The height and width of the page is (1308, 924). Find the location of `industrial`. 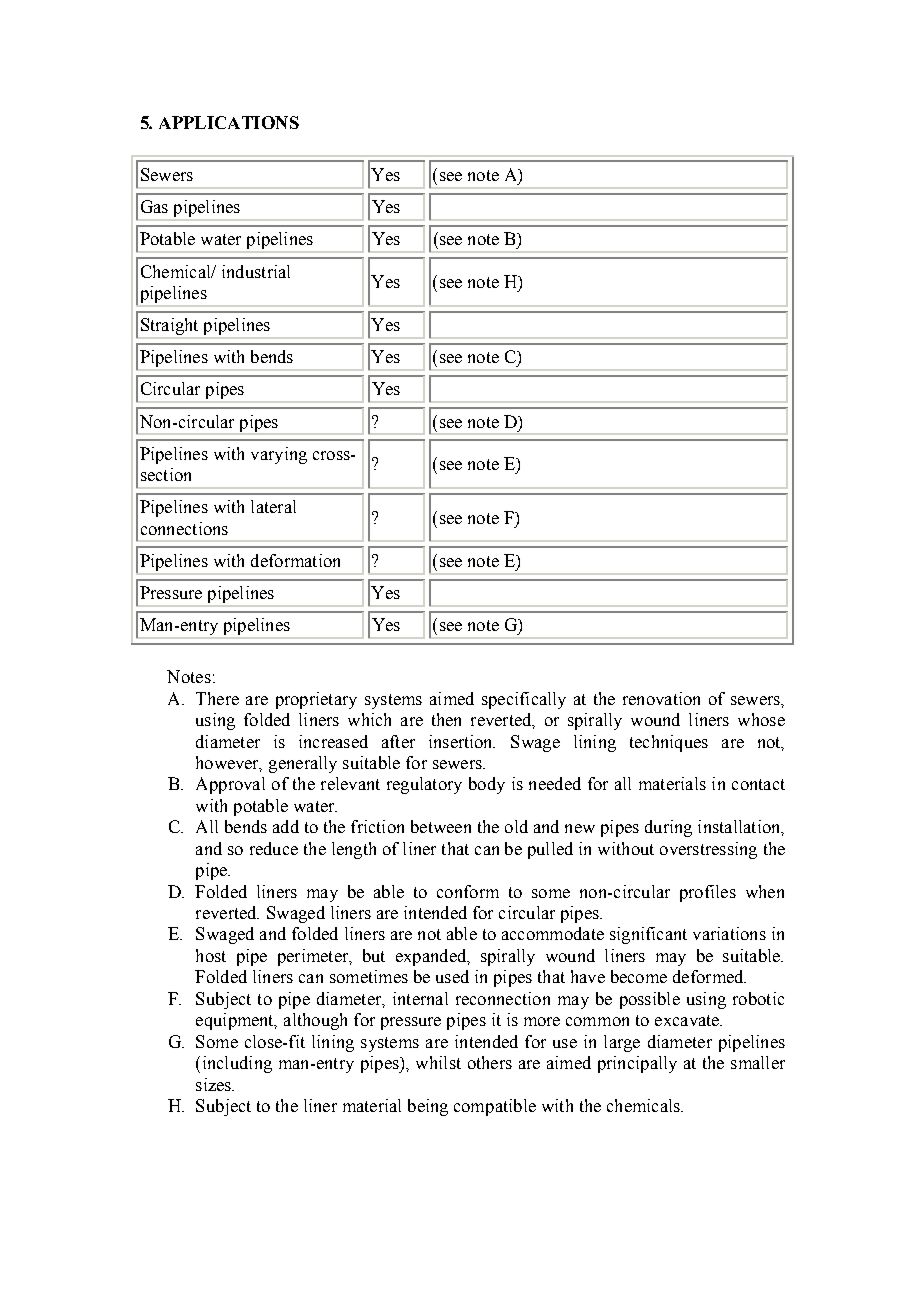

industrial is located at coordinates (256, 271).
